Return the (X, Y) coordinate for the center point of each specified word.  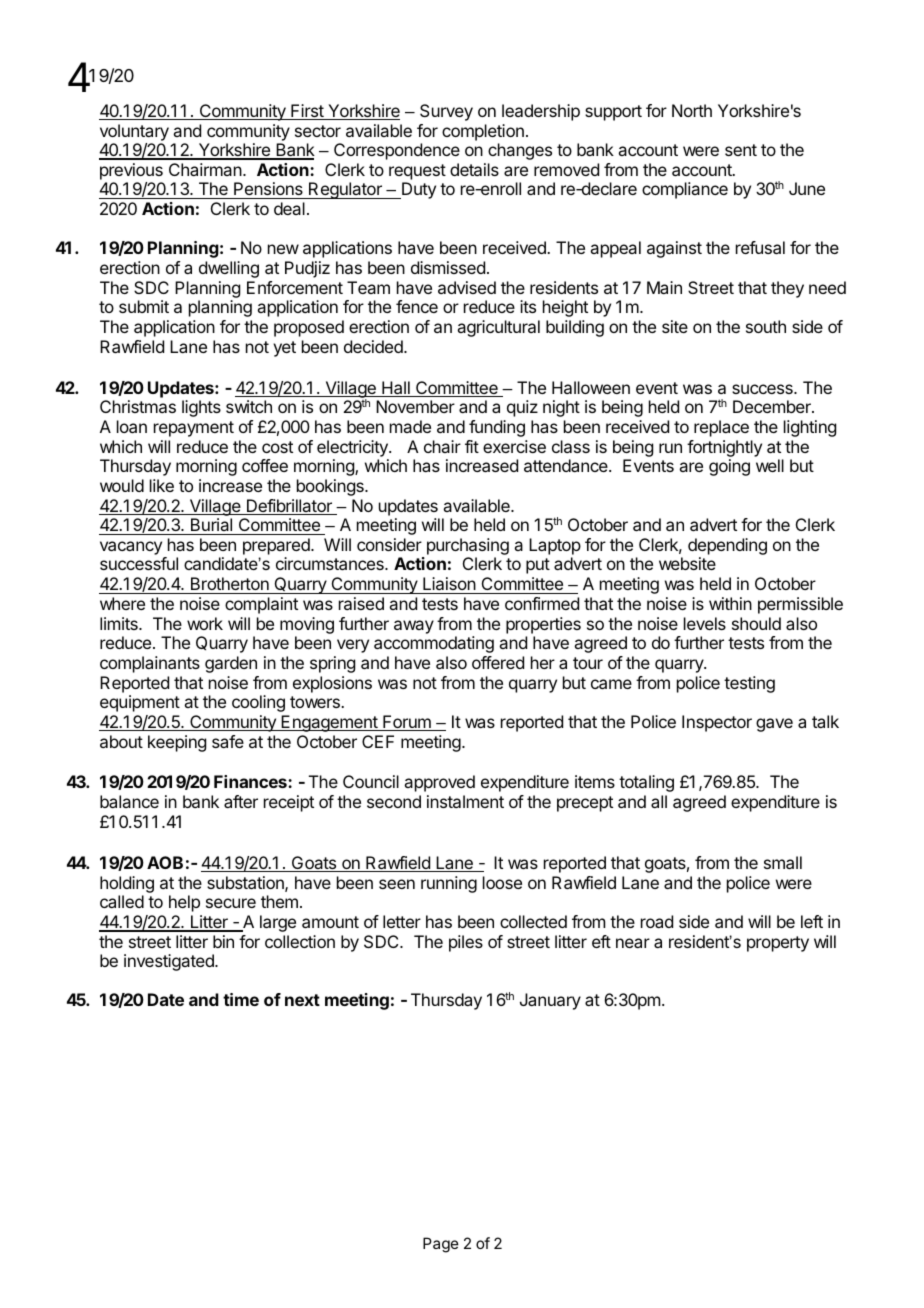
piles (466, 943)
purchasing (468, 548)
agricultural (498, 328)
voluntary (134, 132)
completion (483, 132)
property (778, 944)
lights (201, 408)
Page (441, 1245)
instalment (465, 801)
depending (727, 548)
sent (741, 150)
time (241, 999)
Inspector (717, 723)
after (241, 801)
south (766, 326)
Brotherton (229, 585)
